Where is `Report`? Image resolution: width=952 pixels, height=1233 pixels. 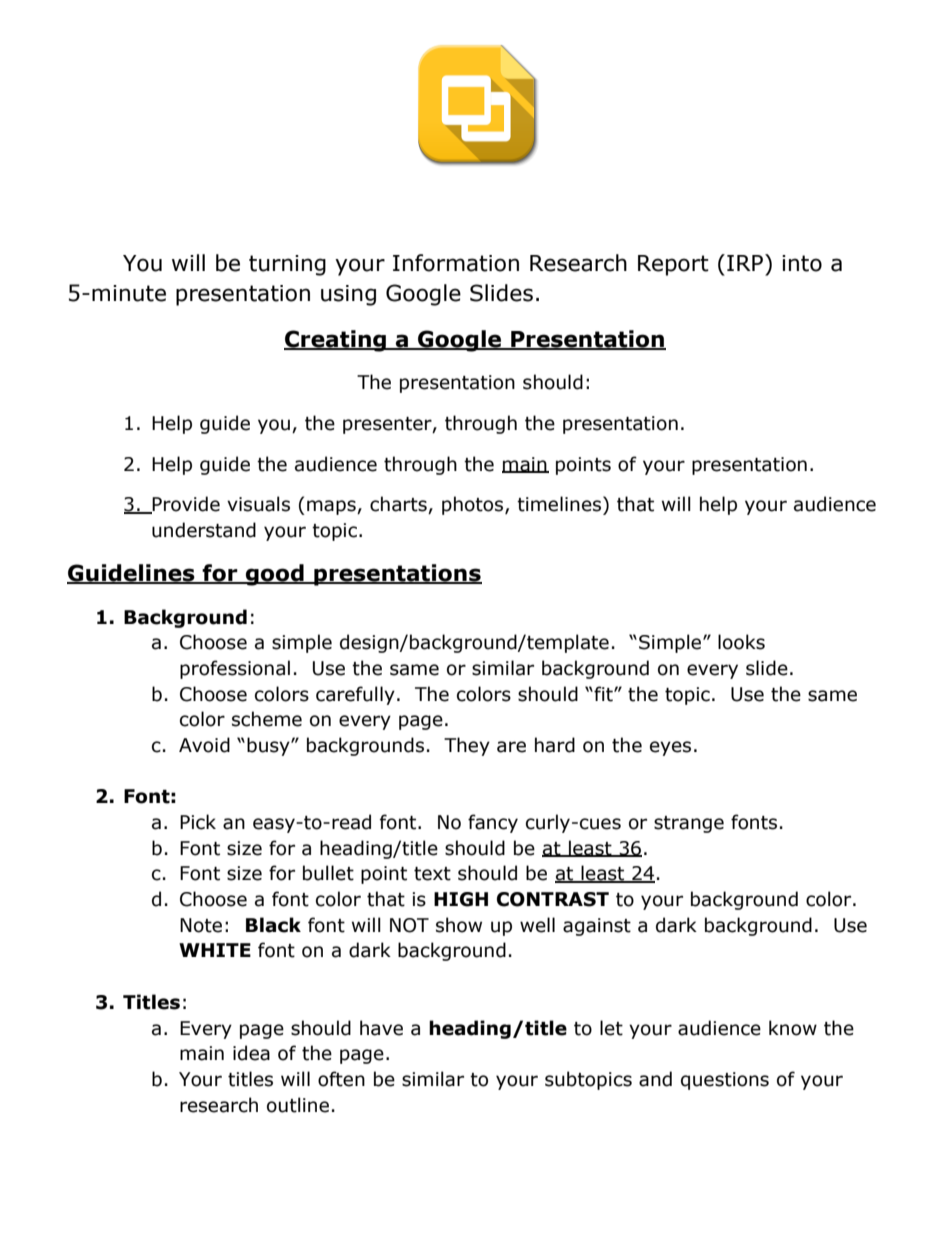 Report is located at coordinates (673, 265).
